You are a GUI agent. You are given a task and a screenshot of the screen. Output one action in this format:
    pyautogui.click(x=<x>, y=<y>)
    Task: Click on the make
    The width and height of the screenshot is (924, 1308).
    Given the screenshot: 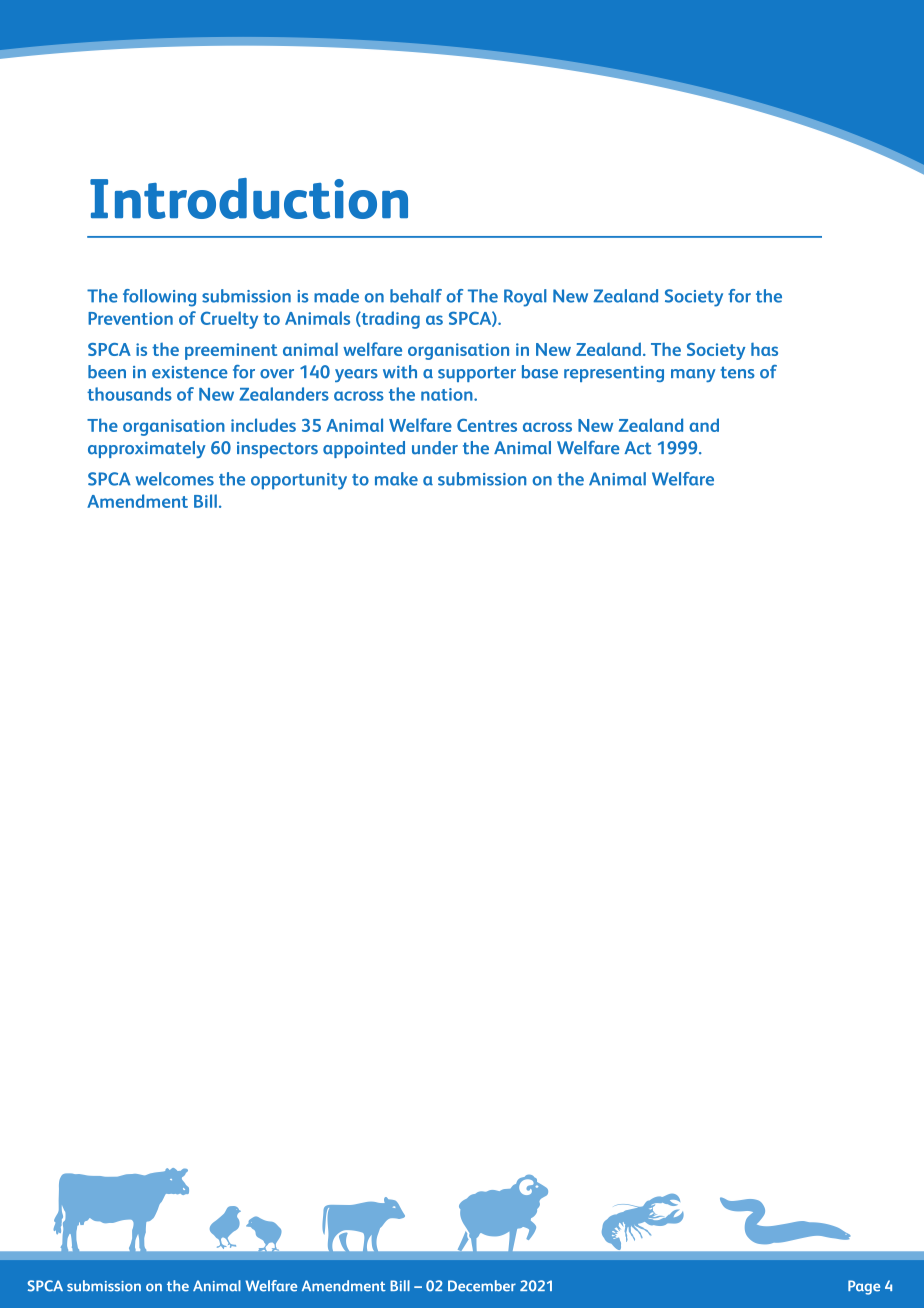 What is the action you would take?
    pyautogui.click(x=396, y=479)
